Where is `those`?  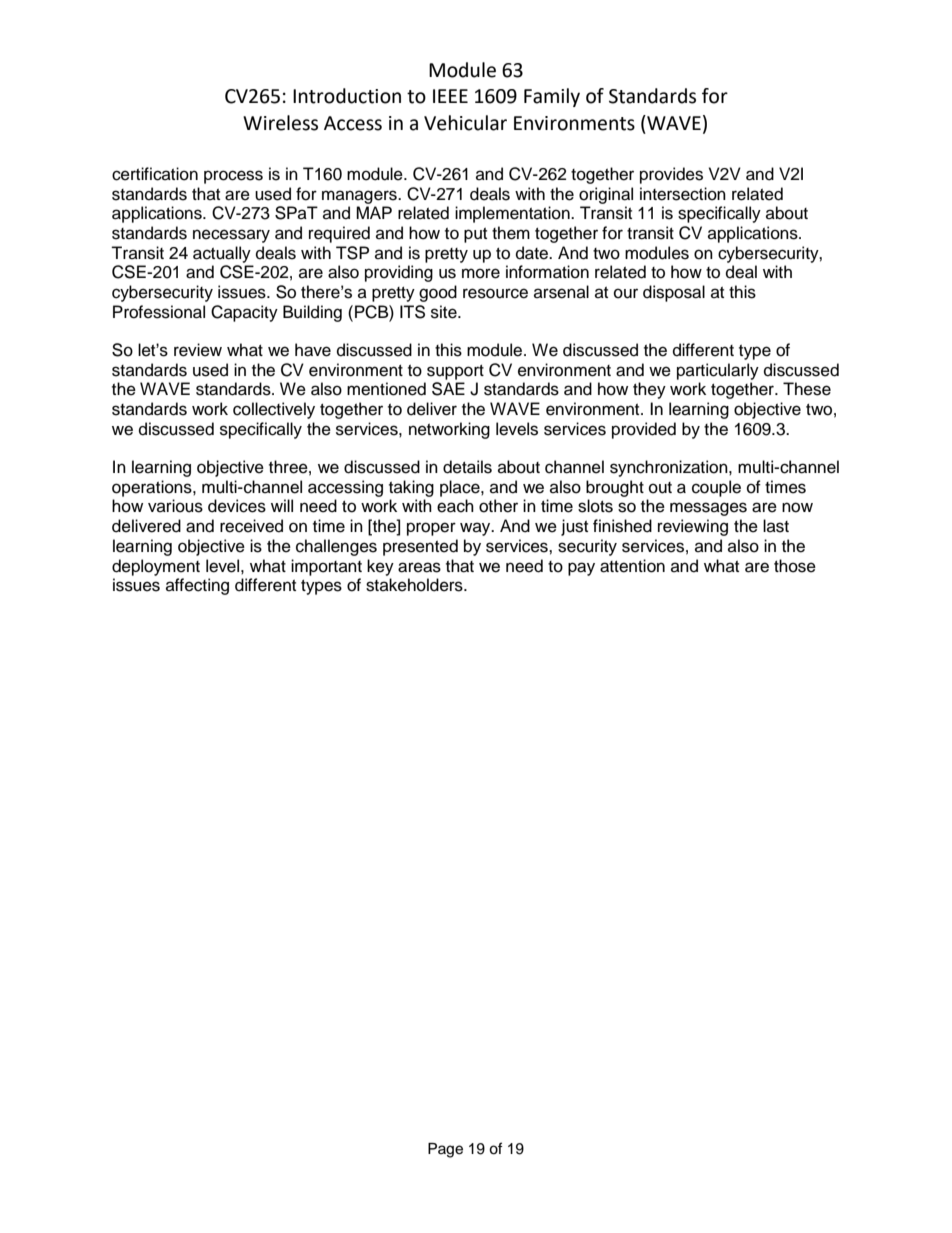 those is located at coordinates (795, 566).
